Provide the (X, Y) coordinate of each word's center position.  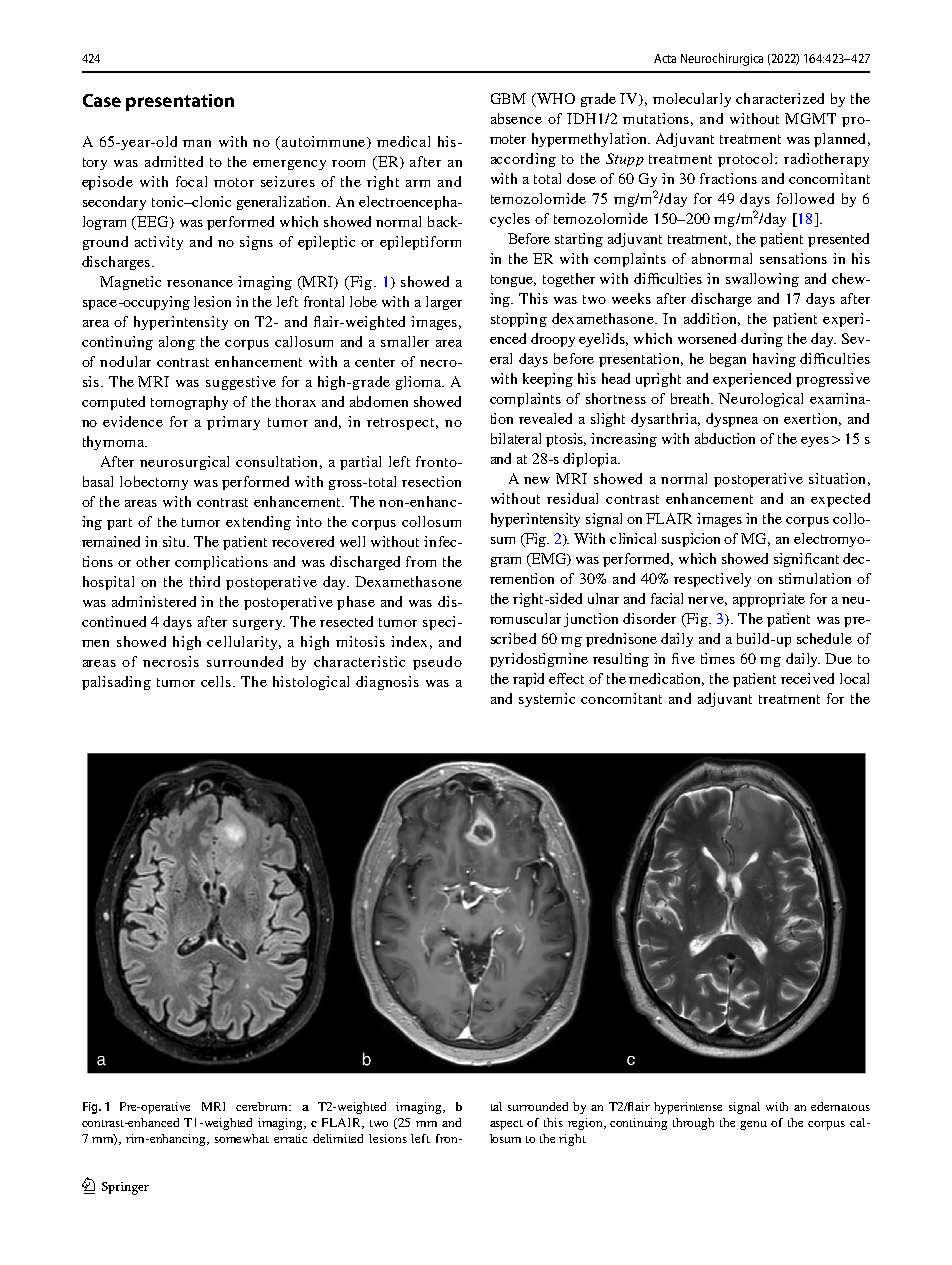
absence (516, 118)
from (421, 561)
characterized (780, 98)
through (693, 1124)
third (205, 581)
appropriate (769, 600)
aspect (506, 1125)
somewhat (242, 1138)
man (197, 143)
